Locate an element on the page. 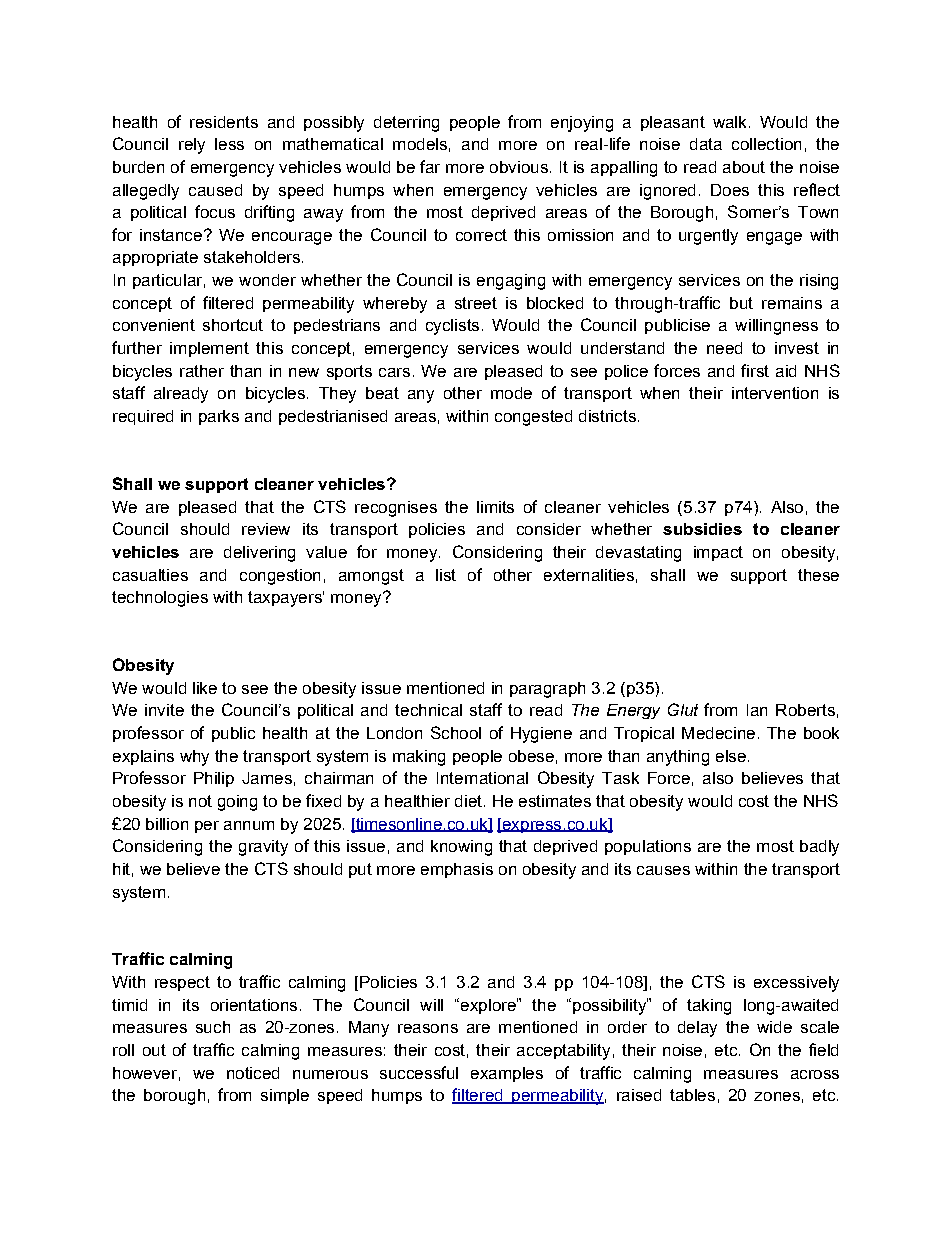 Image resolution: width=952 pixels, height=1233 pixels. rely is located at coordinates (192, 146).
